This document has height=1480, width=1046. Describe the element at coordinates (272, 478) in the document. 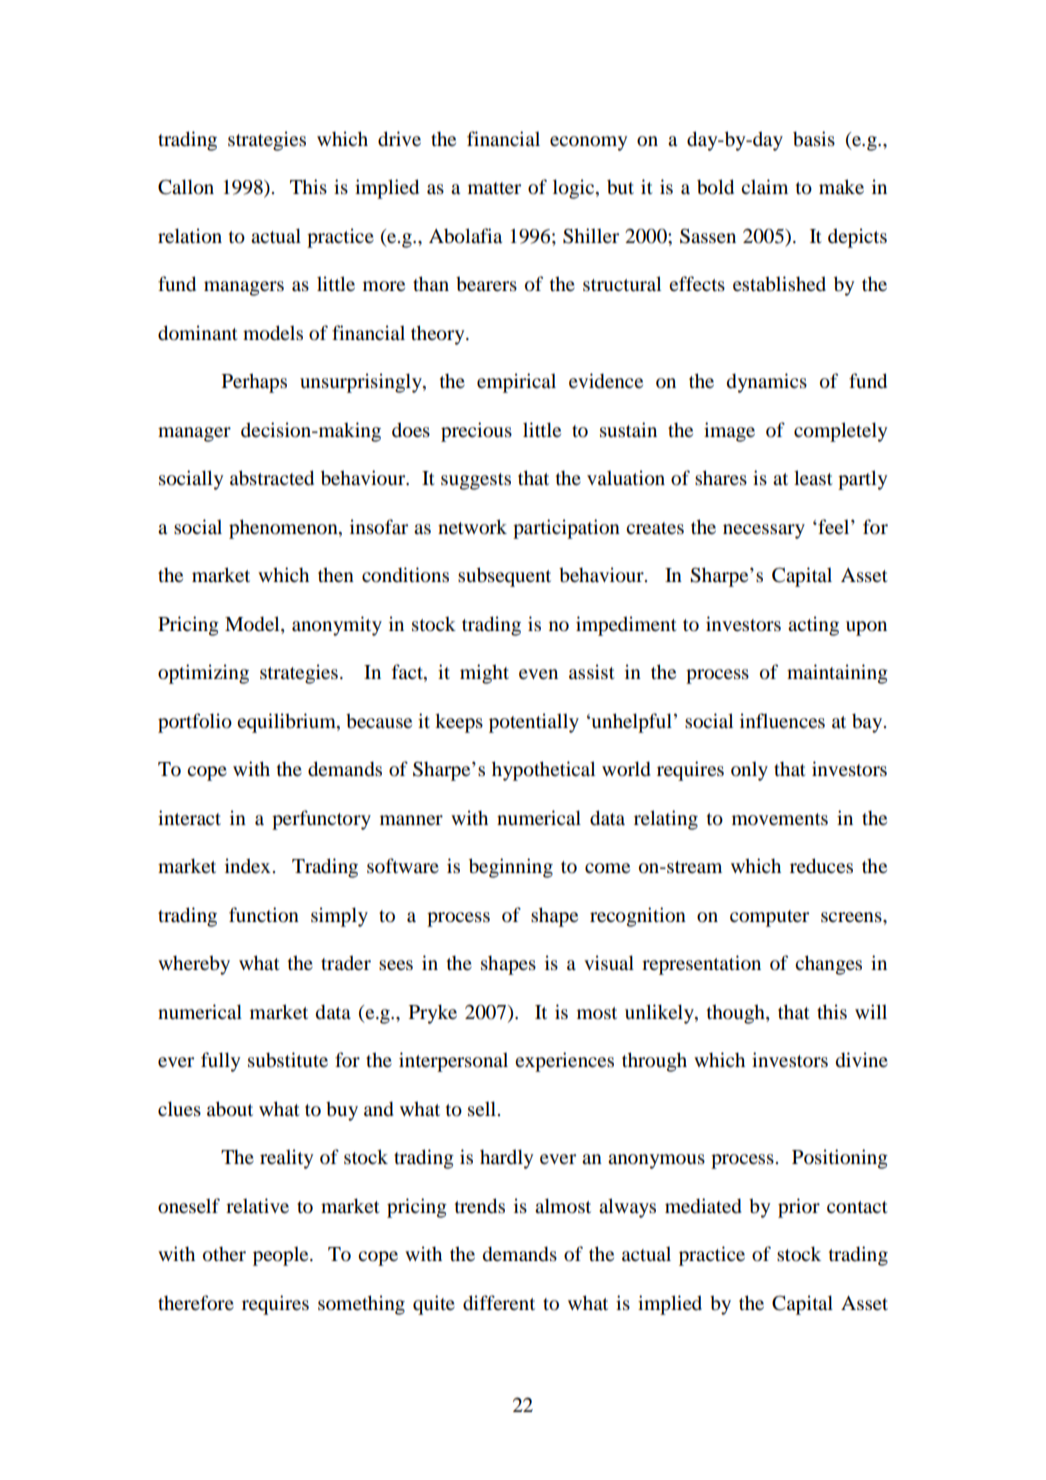

I see `abstracted` at that location.
